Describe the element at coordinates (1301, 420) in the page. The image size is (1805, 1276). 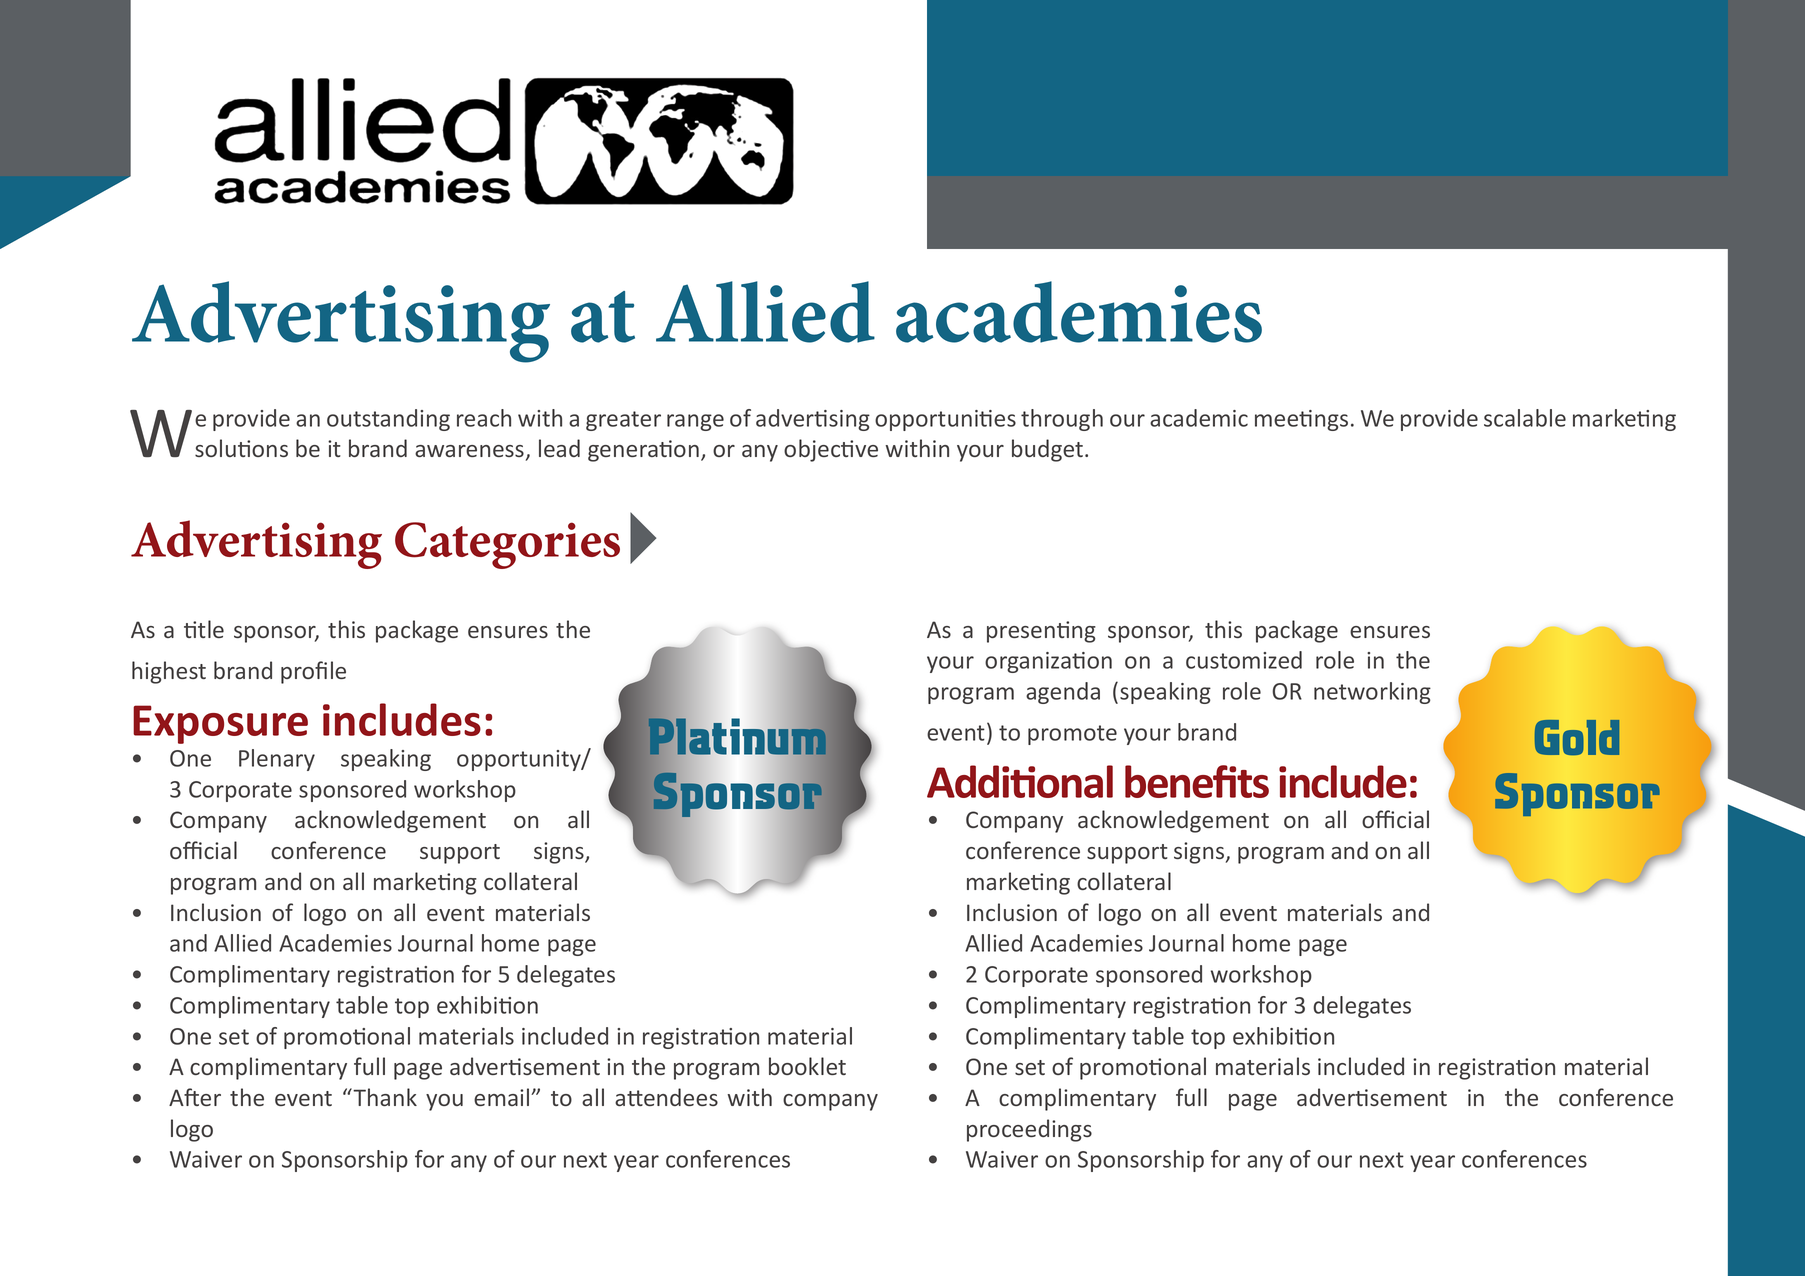
I see `meetings` at that location.
